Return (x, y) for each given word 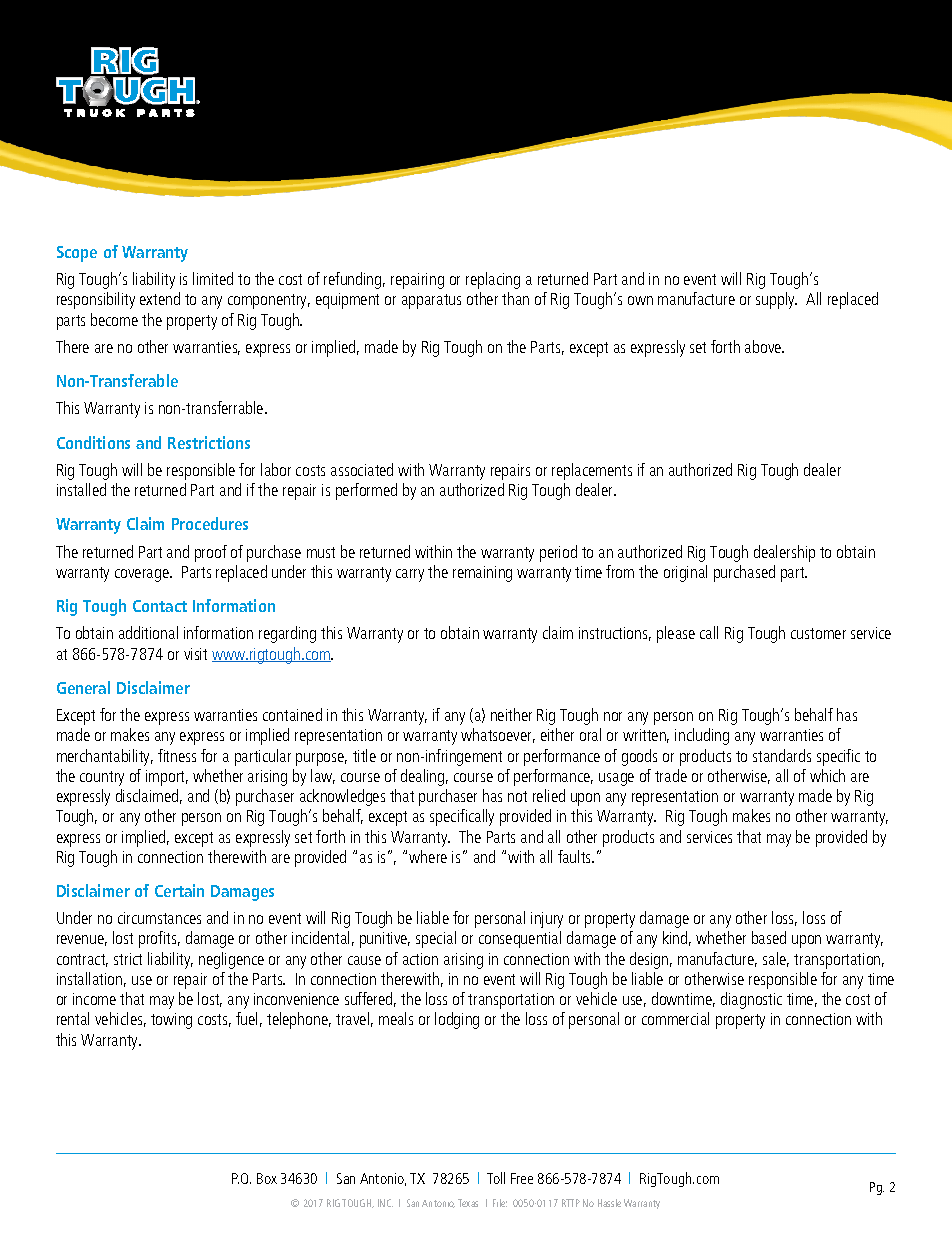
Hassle (609, 1203)
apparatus (431, 301)
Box (267, 1178)
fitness (177, 755)
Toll (496, 1178)
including (702, 736)
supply (776, 300)
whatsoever (498, 735)
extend (160, 298)
